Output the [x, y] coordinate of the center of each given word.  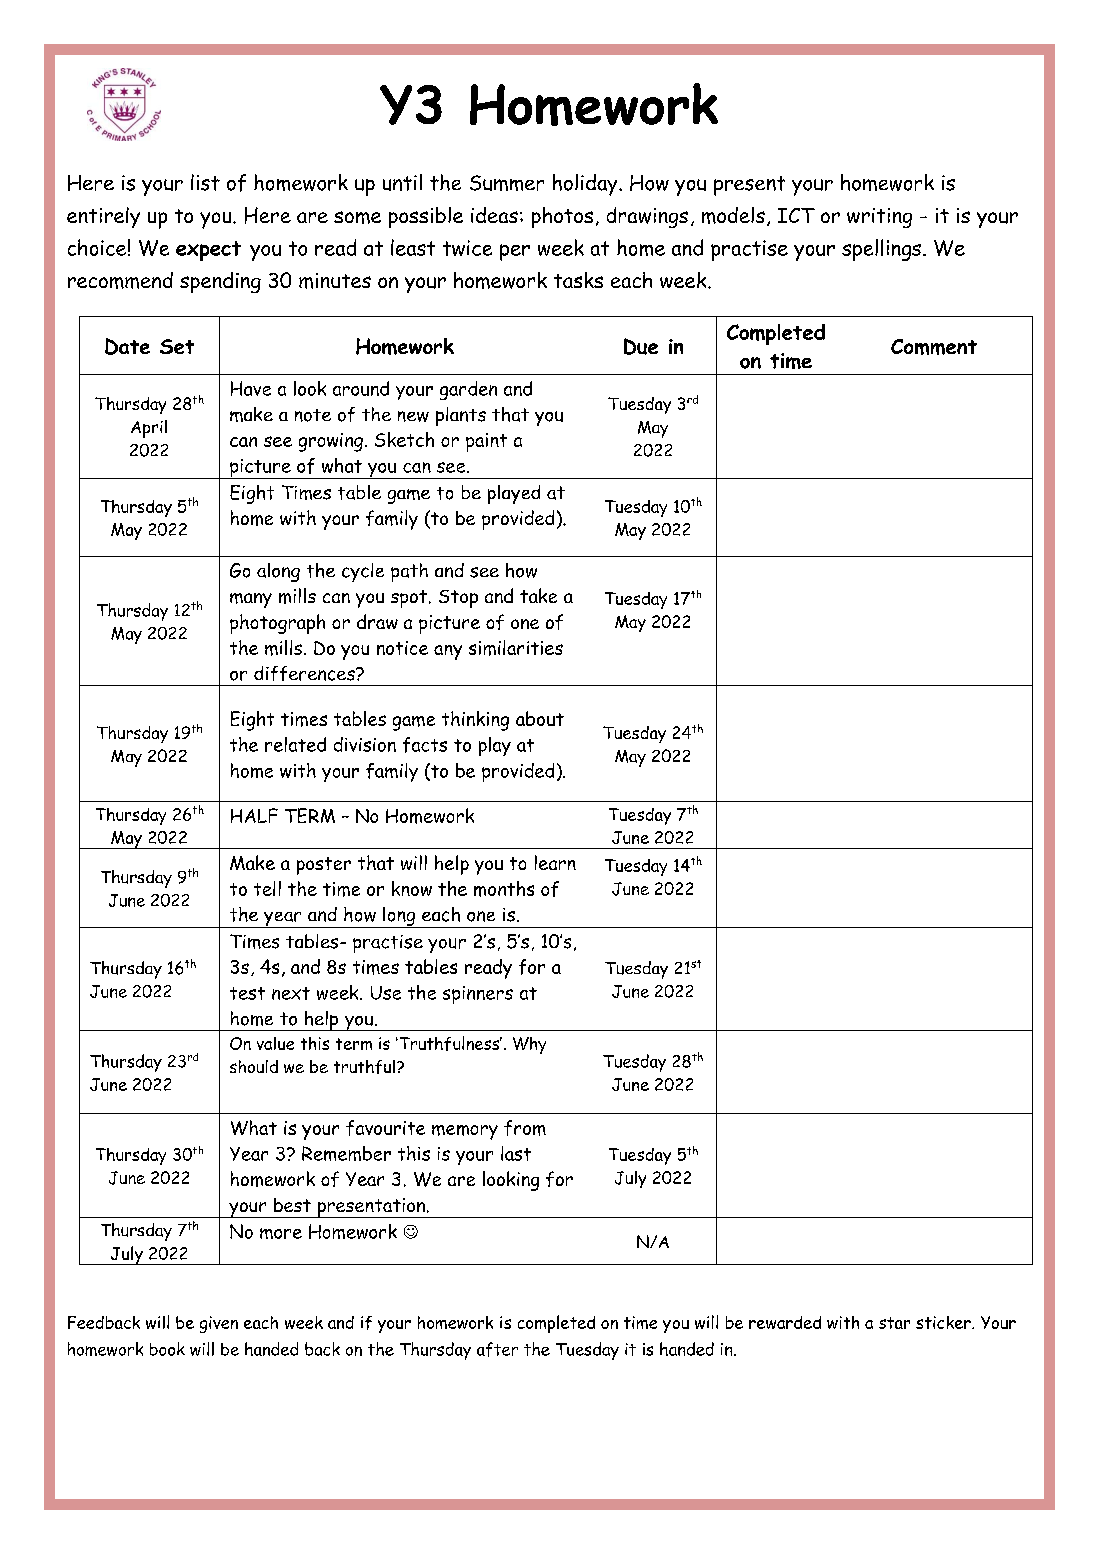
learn [555, 862]
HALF [254, 815]
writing [879, 218]
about [540, 718]
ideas [494, 215]
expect [208, 251]
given [219, 1324]
